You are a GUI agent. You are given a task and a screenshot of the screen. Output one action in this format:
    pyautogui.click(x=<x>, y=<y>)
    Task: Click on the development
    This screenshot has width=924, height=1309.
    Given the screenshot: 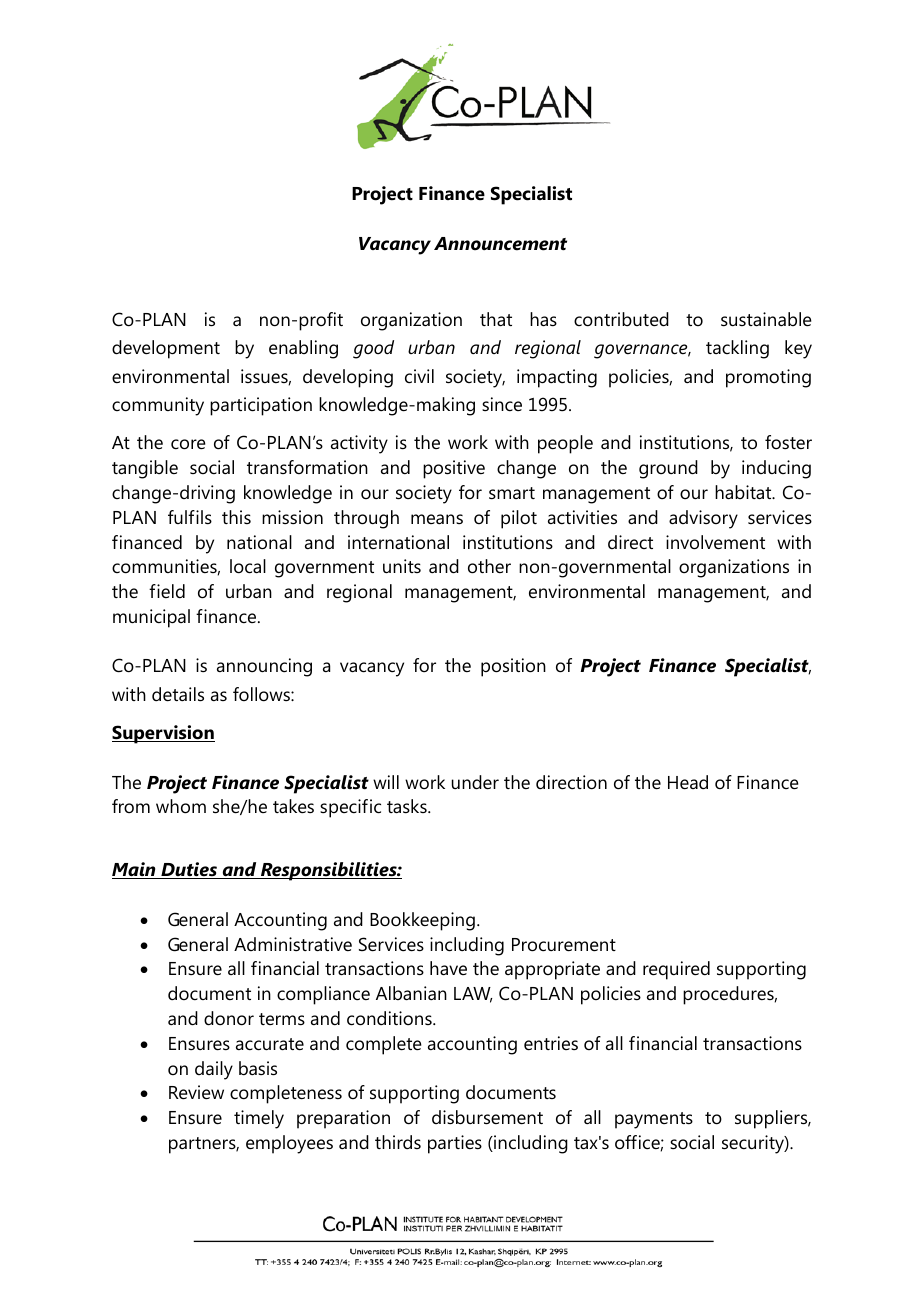 What is the action you would take?
    pyautogui.click(x=166, y=349)
